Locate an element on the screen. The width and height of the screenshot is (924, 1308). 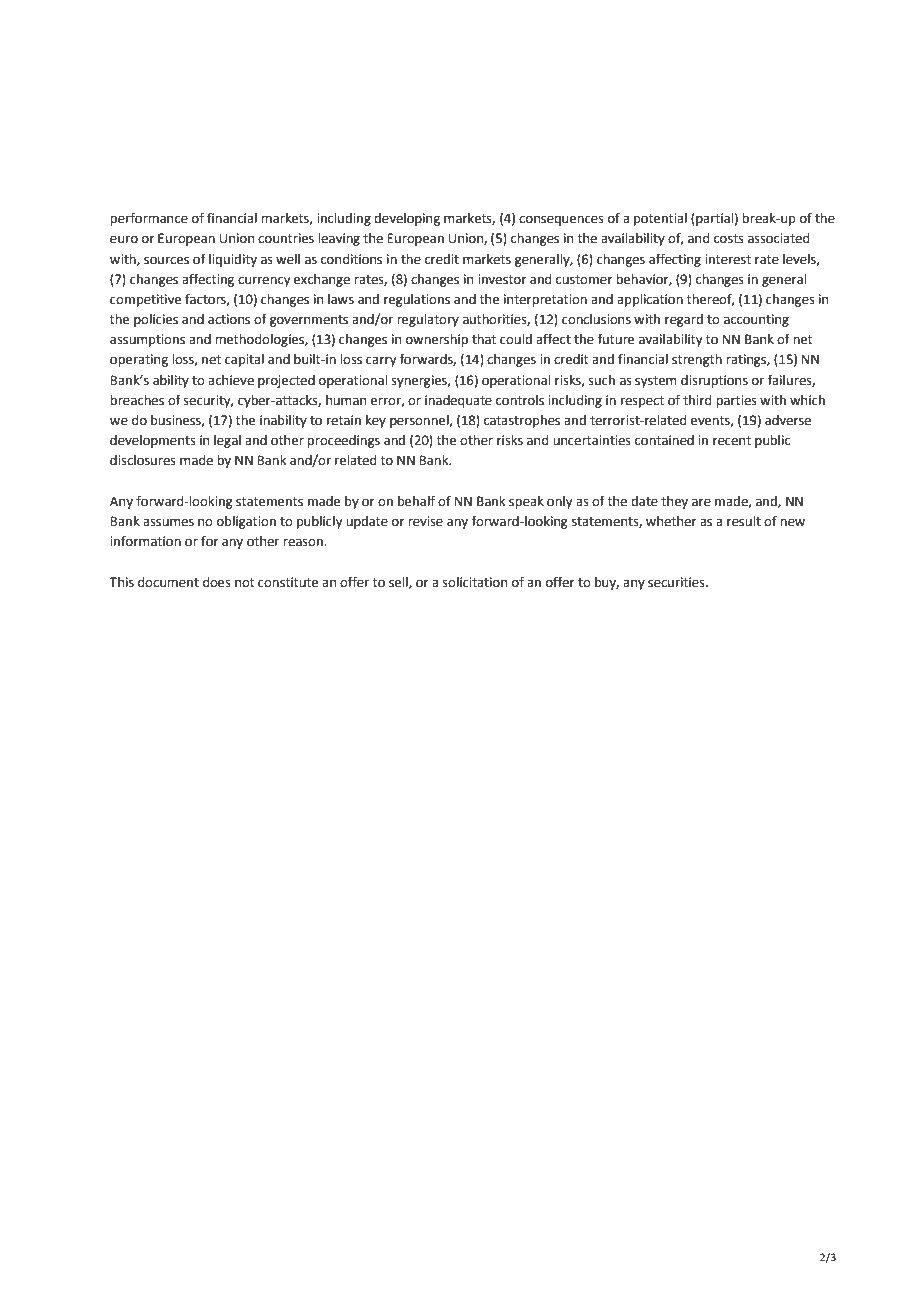
securities is located at coordinates (677, 582).
